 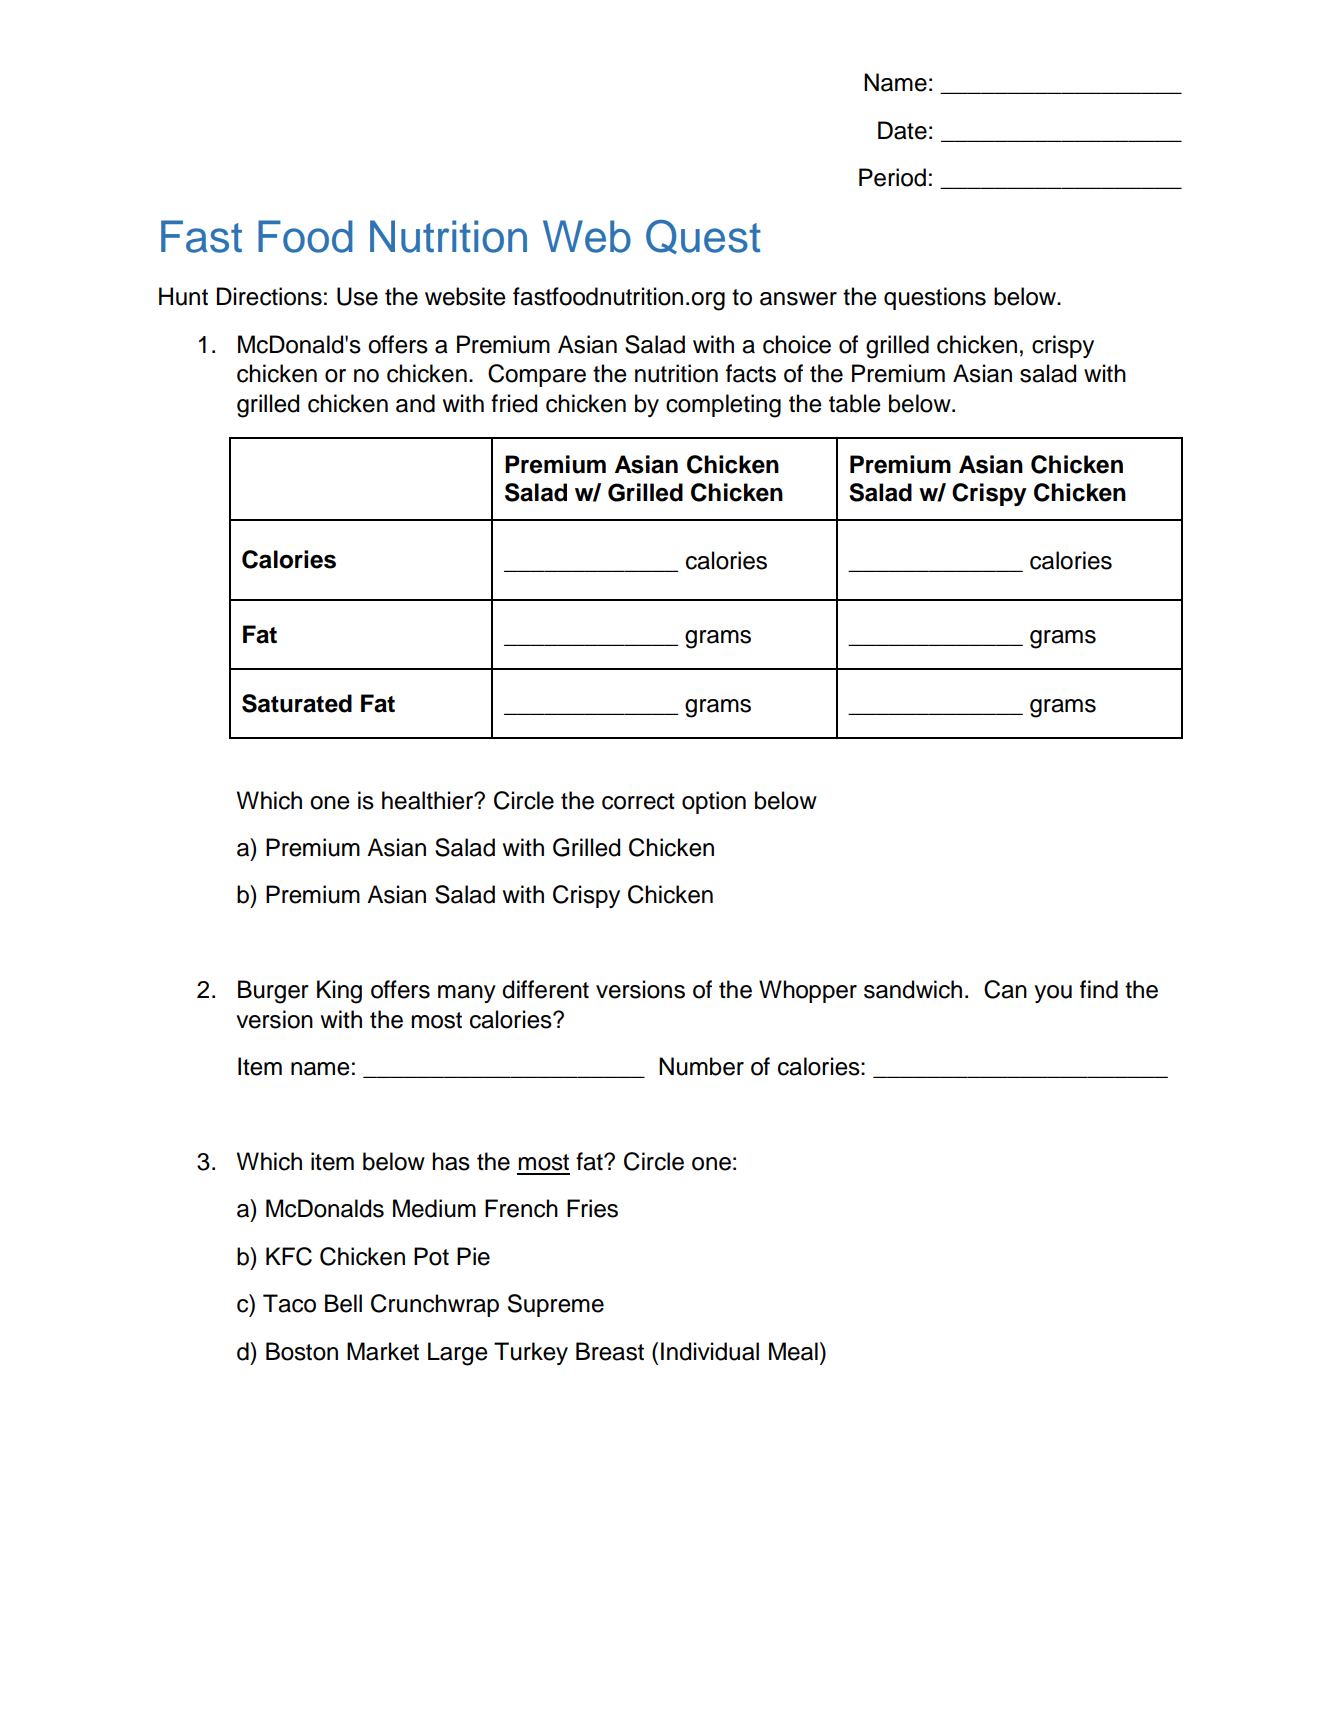 I want to click on Saturated, so click(x=297, y=703).
